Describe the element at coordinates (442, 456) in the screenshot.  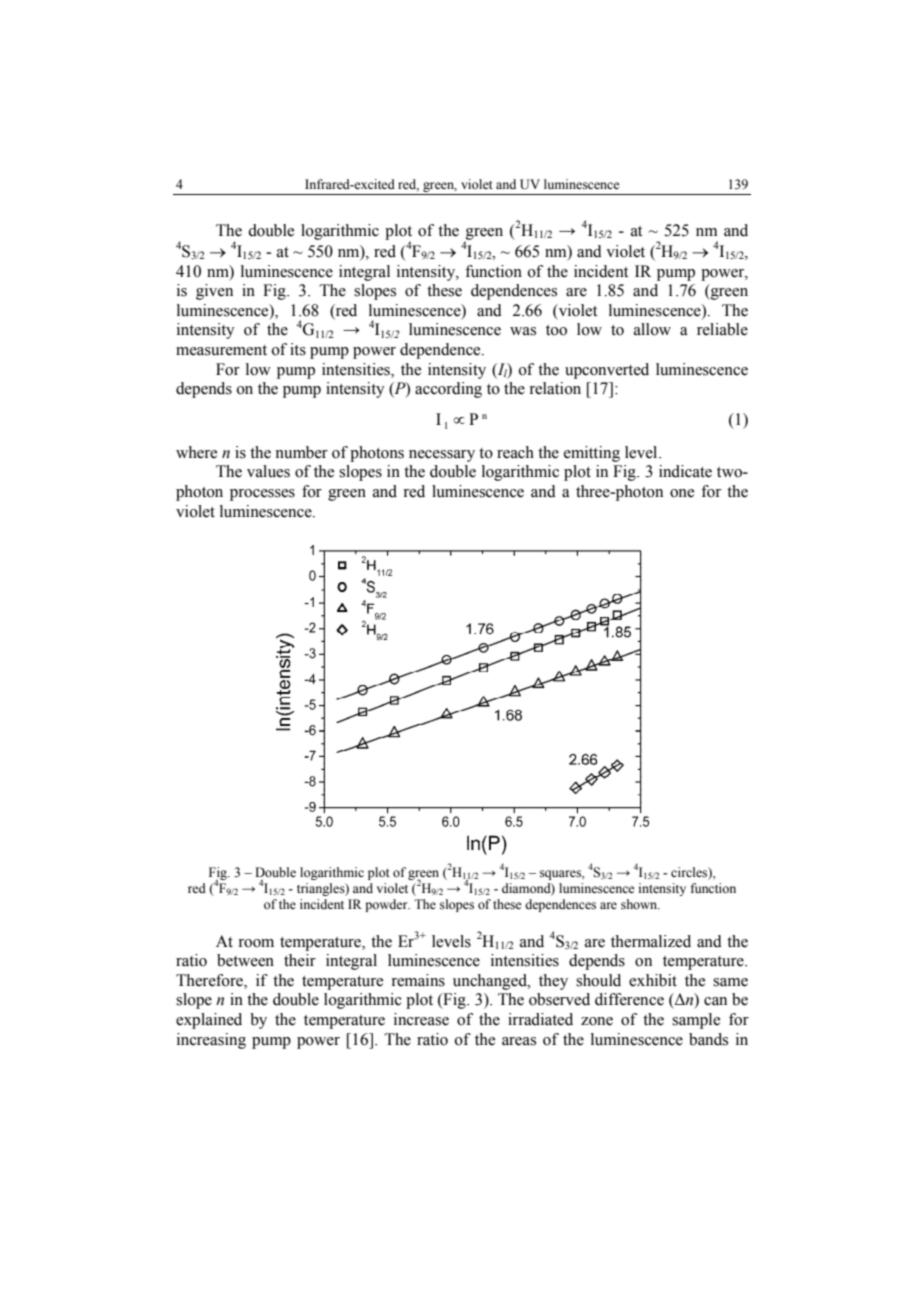
I see `necessary` at that location.
